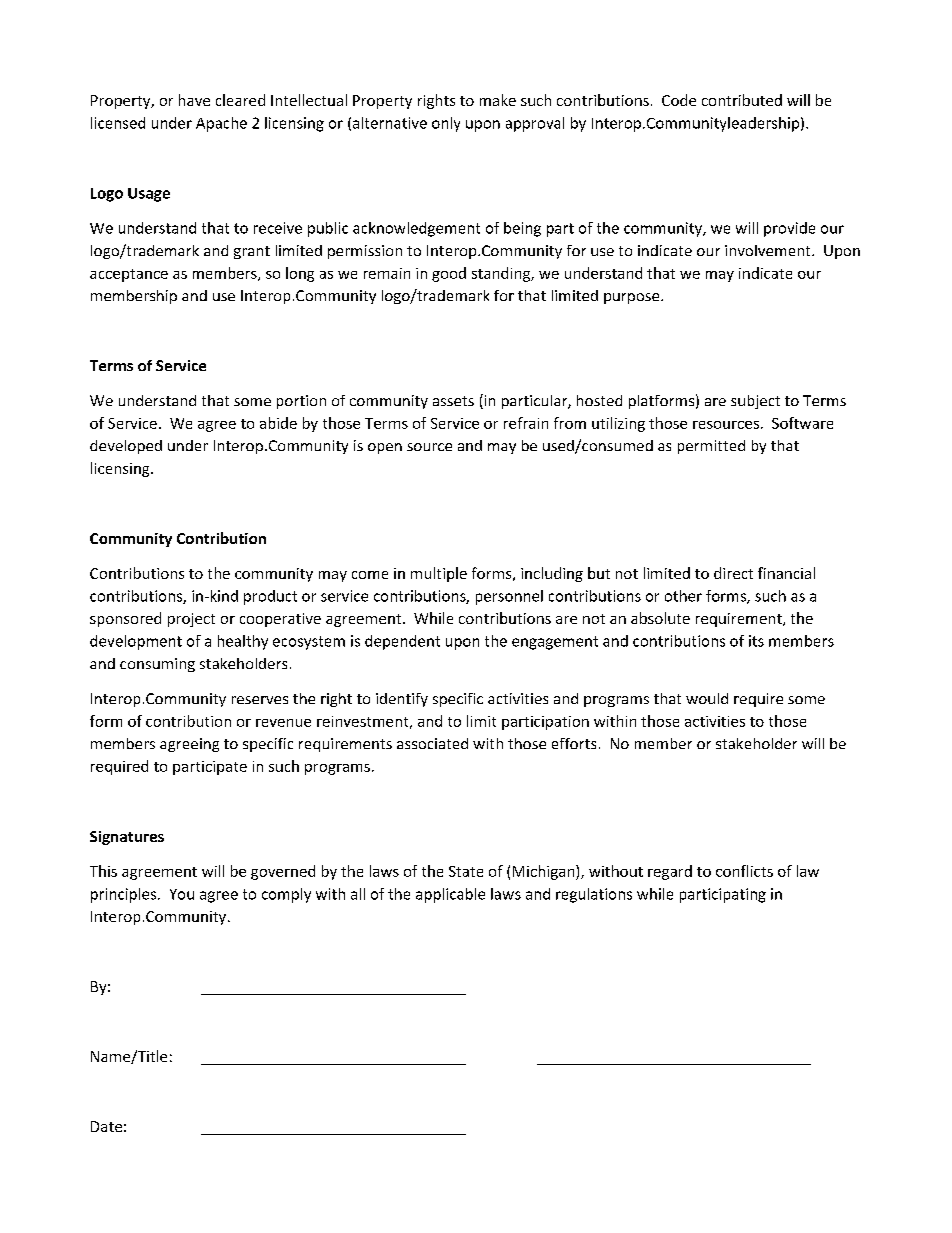  What do you see at coordinates (221, 124) in the screenshot?
I see `Apache` at bounding box center [221, 124].
